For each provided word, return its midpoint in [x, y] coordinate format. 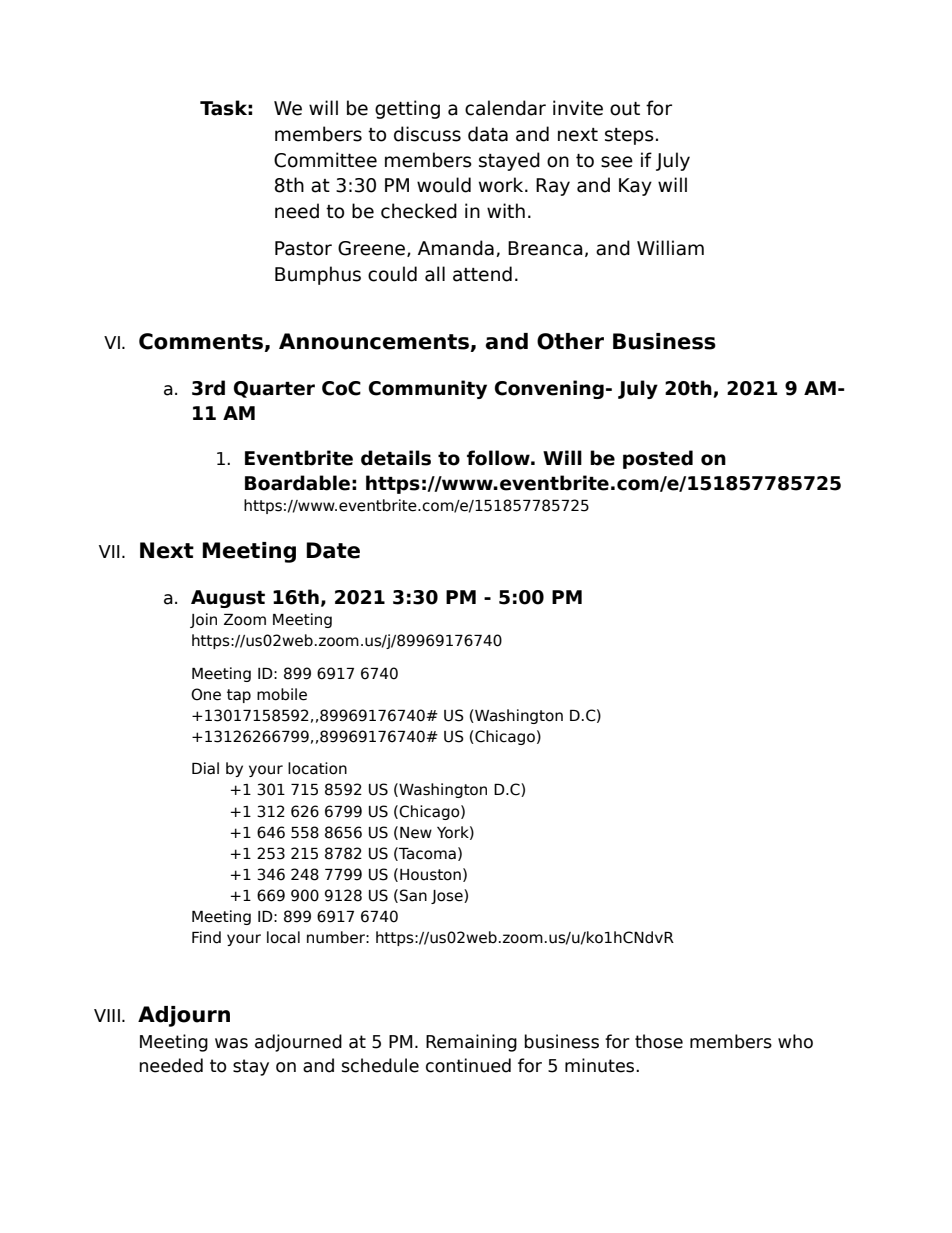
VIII [107, 1015]
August [228, 599]
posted [658, 459]
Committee [325, 160]
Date [333, 550]
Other [570, 341]
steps [629, 136]
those [659, 1041]
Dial [205, 768]
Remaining [471, 1043]
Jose [448, 896]
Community [428, 389]
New [416, 833]
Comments [202, 342]
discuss [427, 134]
